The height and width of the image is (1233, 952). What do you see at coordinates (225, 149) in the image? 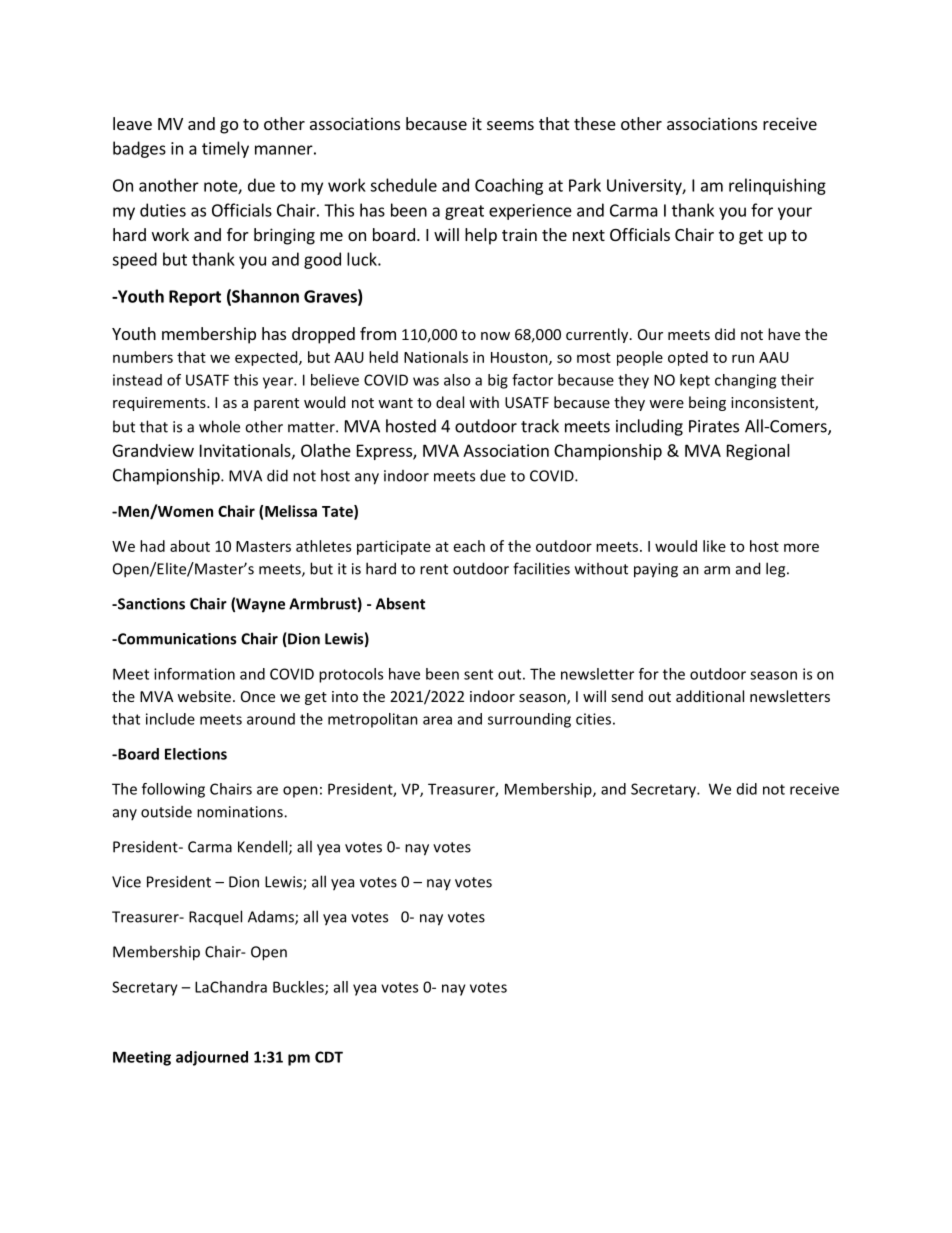
I see `timely` at bounding box center [225, 149].
